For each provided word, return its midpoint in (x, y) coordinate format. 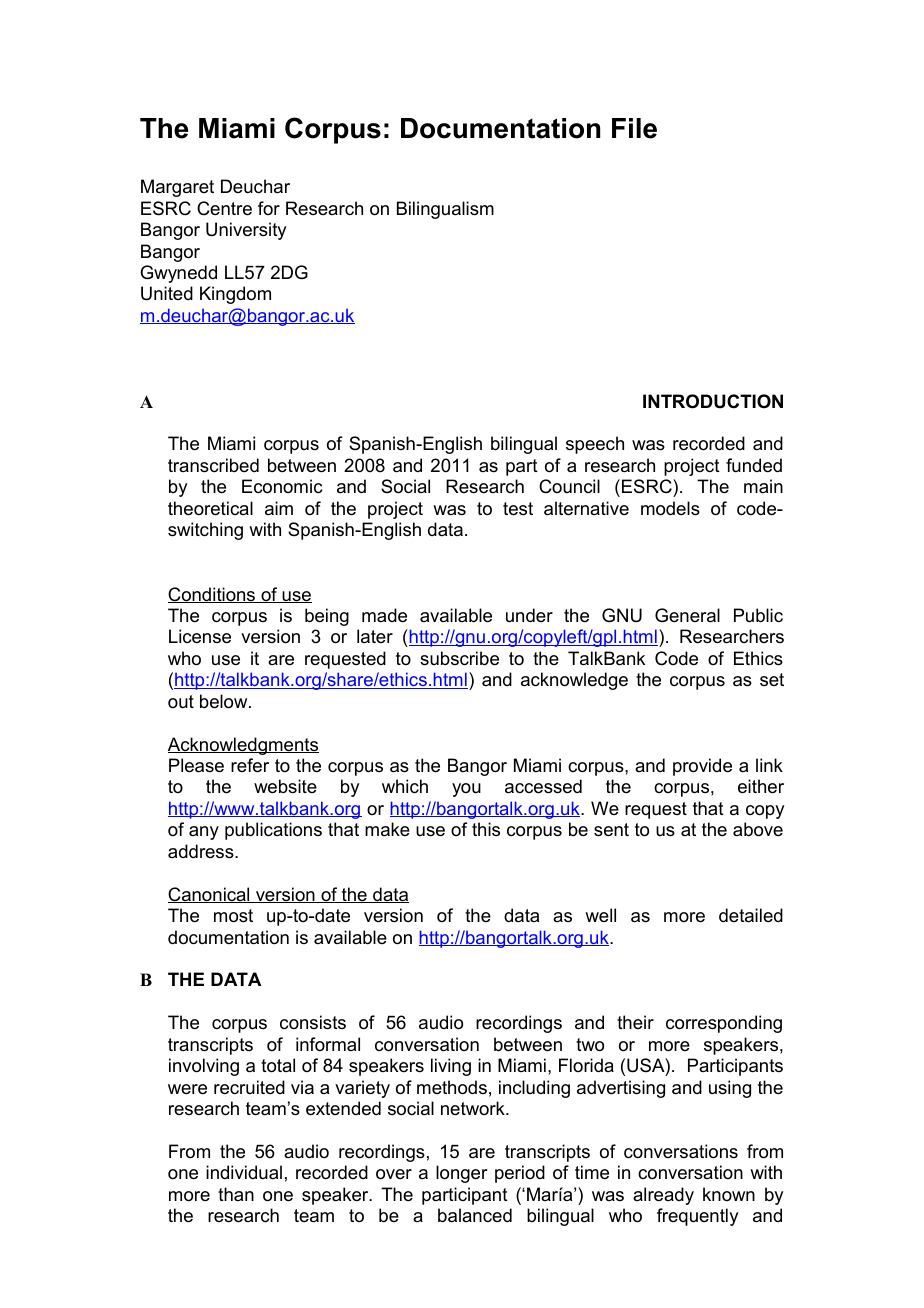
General (687, 615)
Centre (224, 208)
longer (461, 1174)
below (225, 701)
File (634, 128)
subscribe (459, 658)
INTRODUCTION (713, 401)
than (236, 1194)
